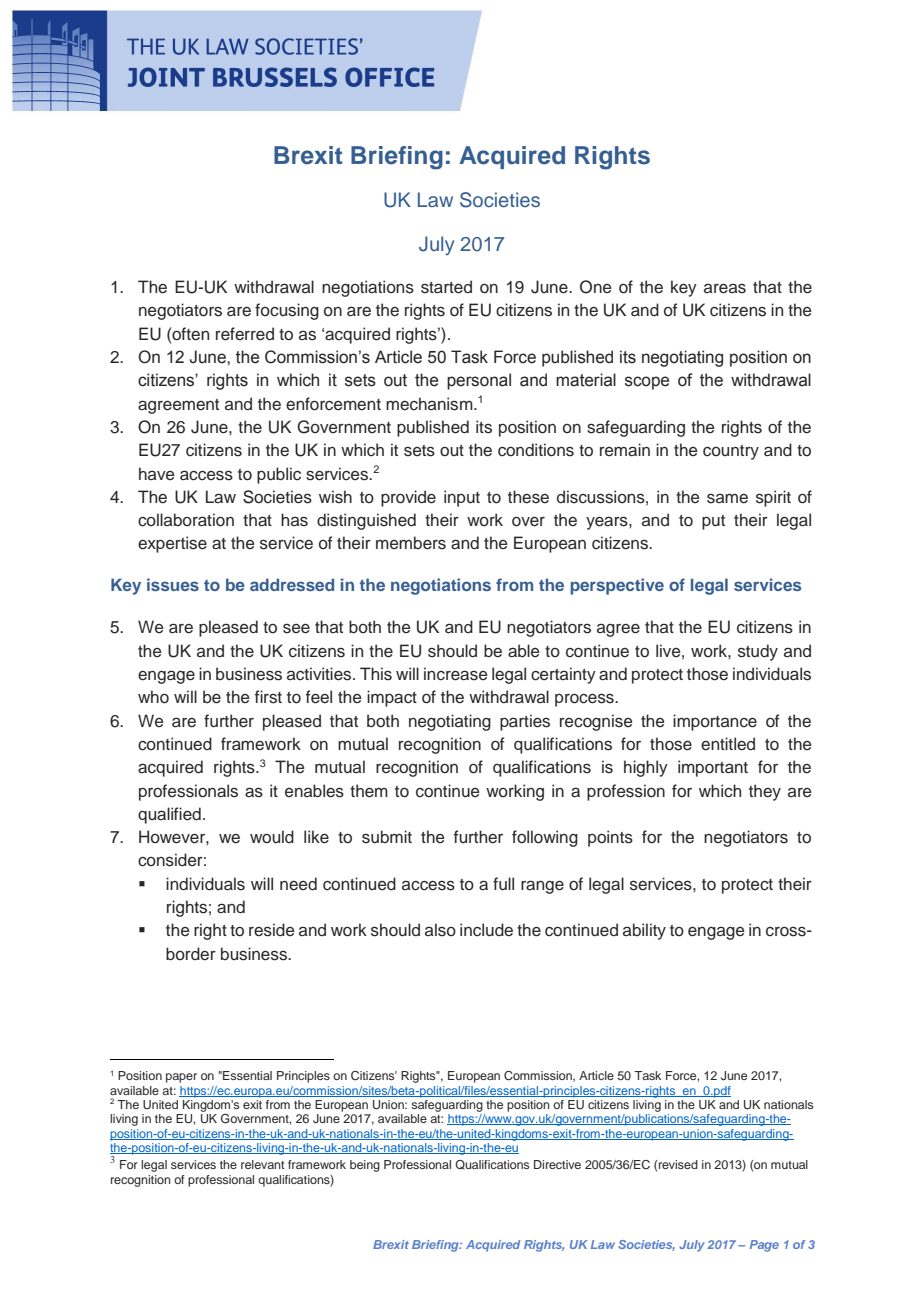 The width and height of the screenshot is (924, 1308). I want to click on ability, so click(644, 931).
